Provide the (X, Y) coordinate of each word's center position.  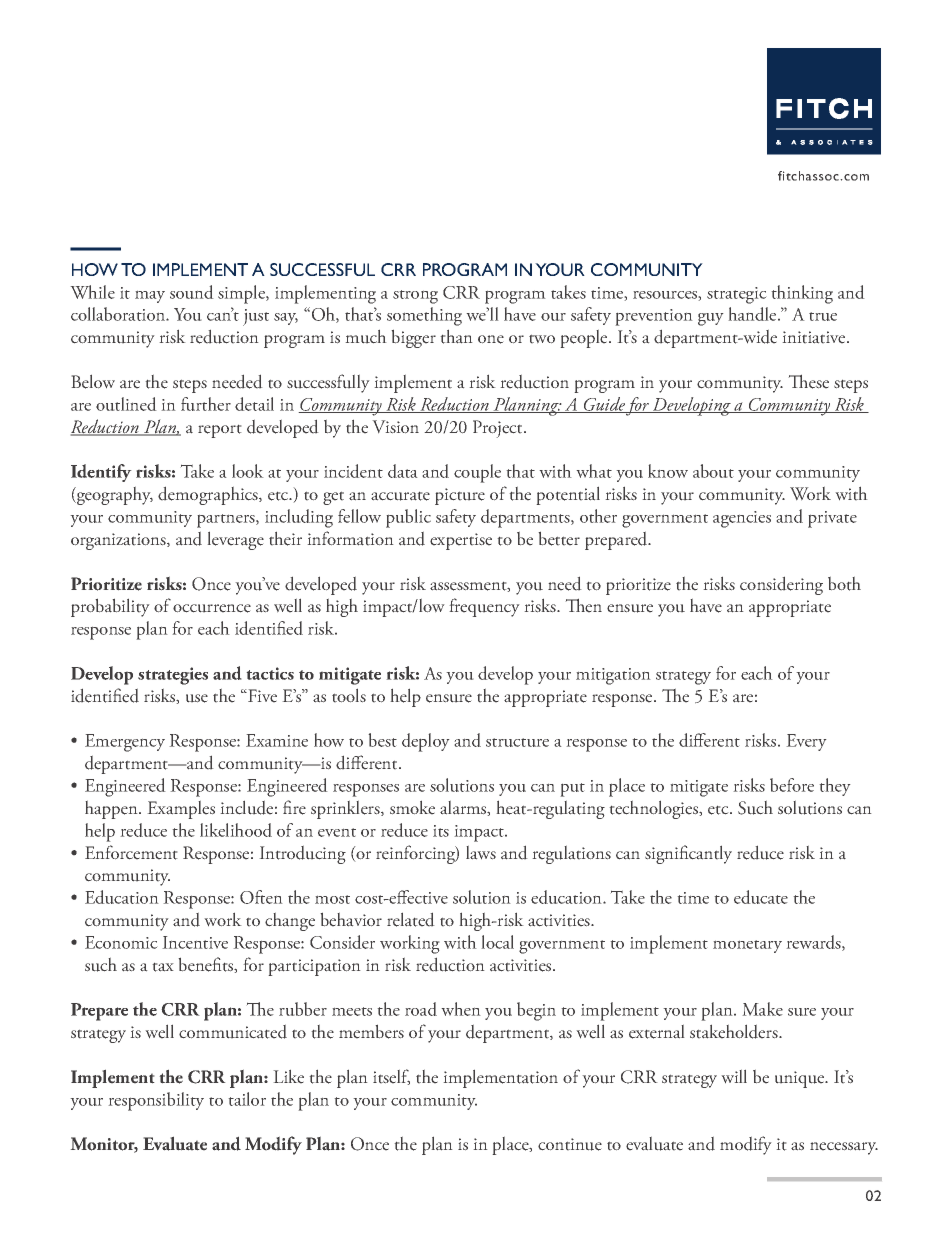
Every (806, 742)
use (197, 698)
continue (570, 1144)
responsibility (156, 1101)
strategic (737, 295)
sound (192, 292)
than (456, 336)
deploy (426, 742)
